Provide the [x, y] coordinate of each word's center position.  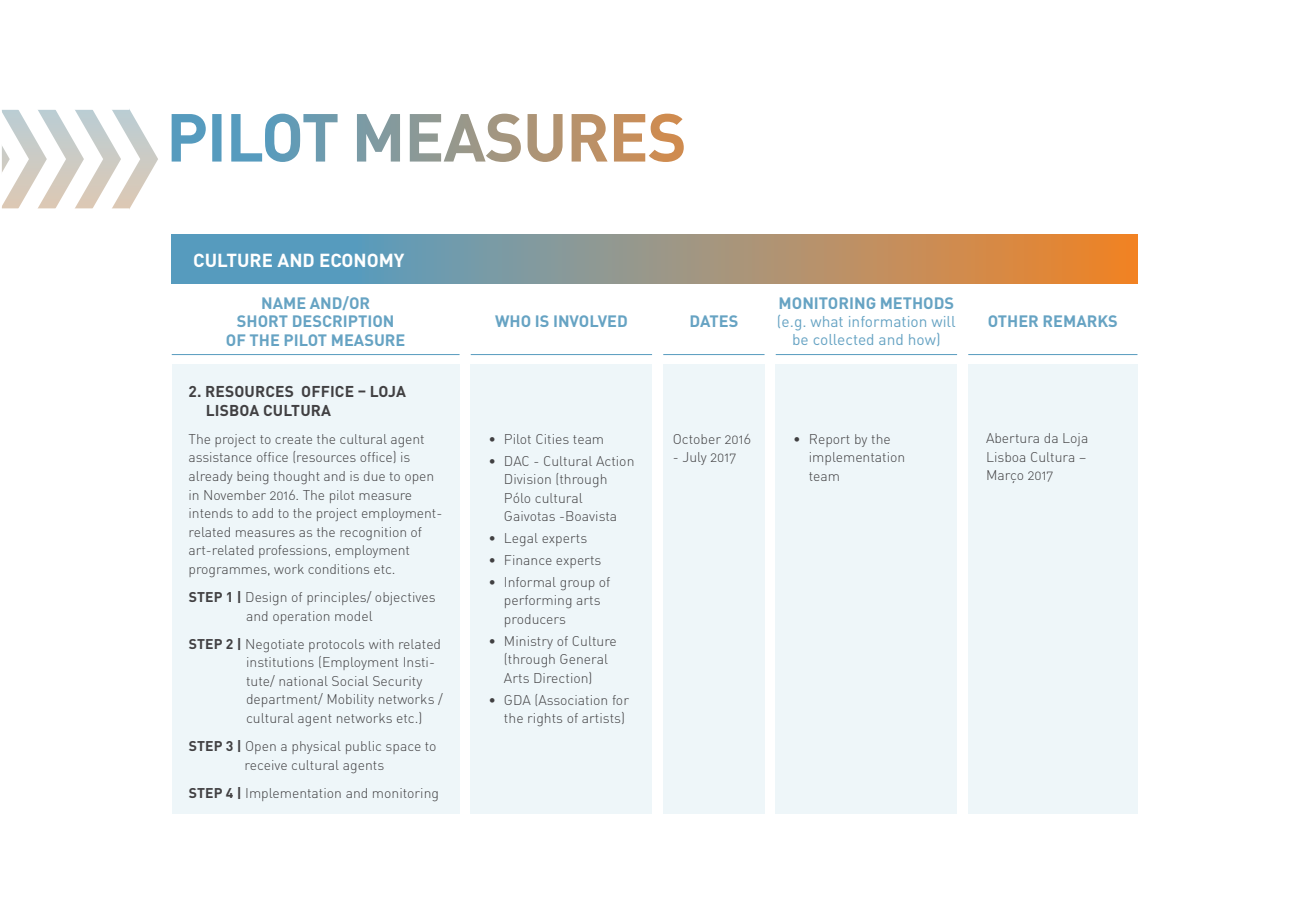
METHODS [917, 303]
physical [316, 747]
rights [545, 720]
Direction [562, 678]
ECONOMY [362, 260]
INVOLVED [590, 321]
